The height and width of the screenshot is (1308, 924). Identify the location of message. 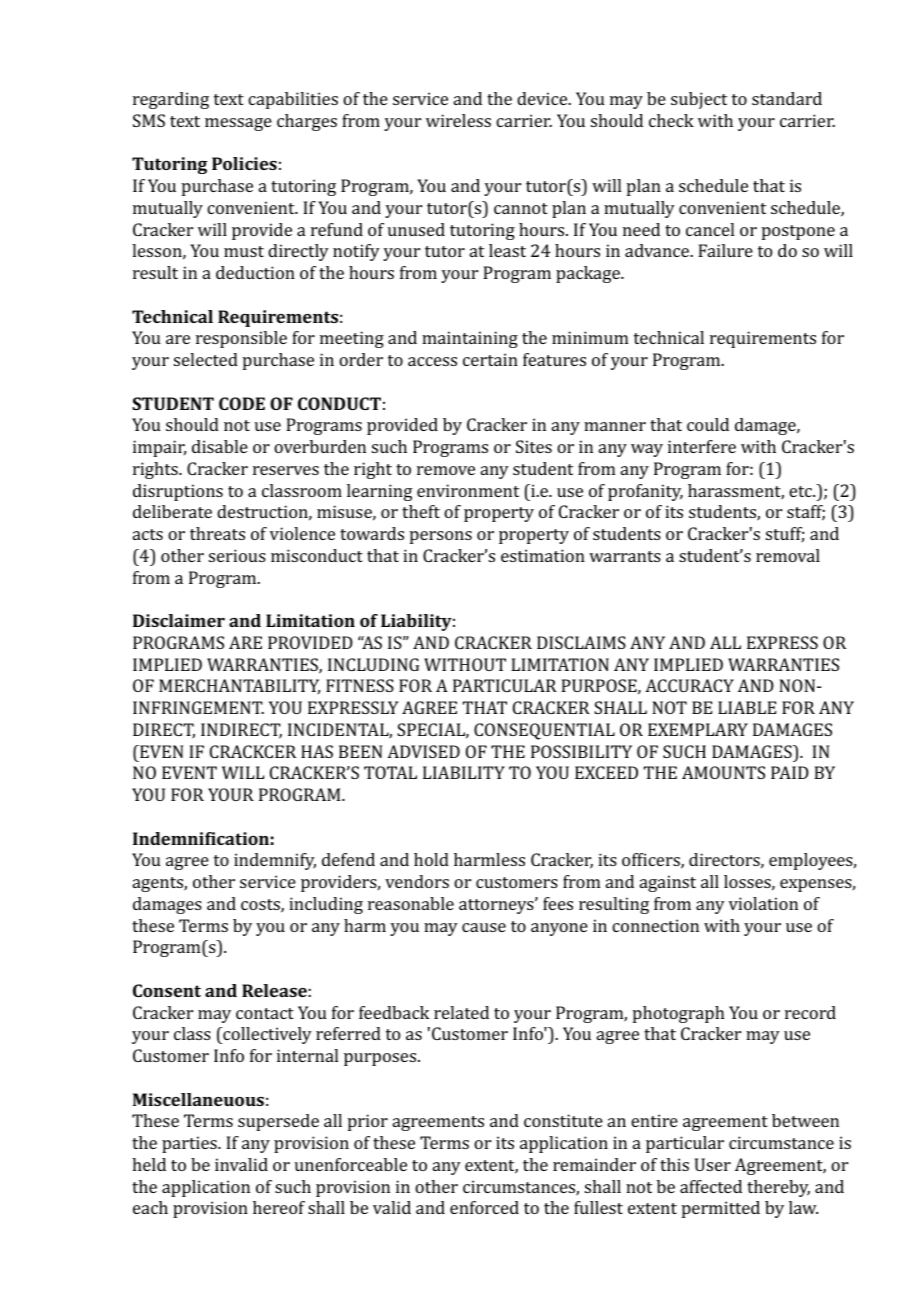
(238, 124).
